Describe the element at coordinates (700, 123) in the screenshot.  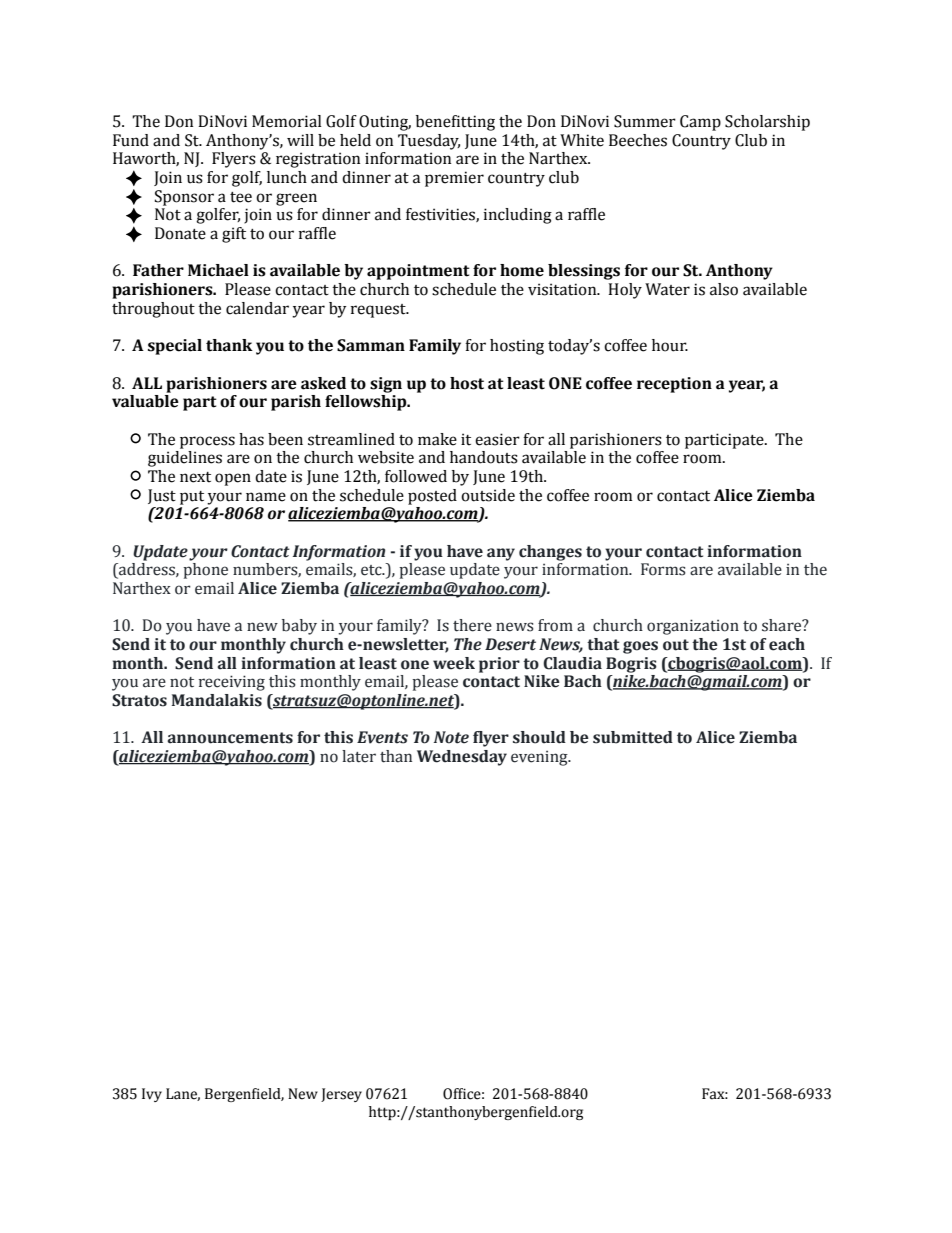
I see `Camp` at that location.
